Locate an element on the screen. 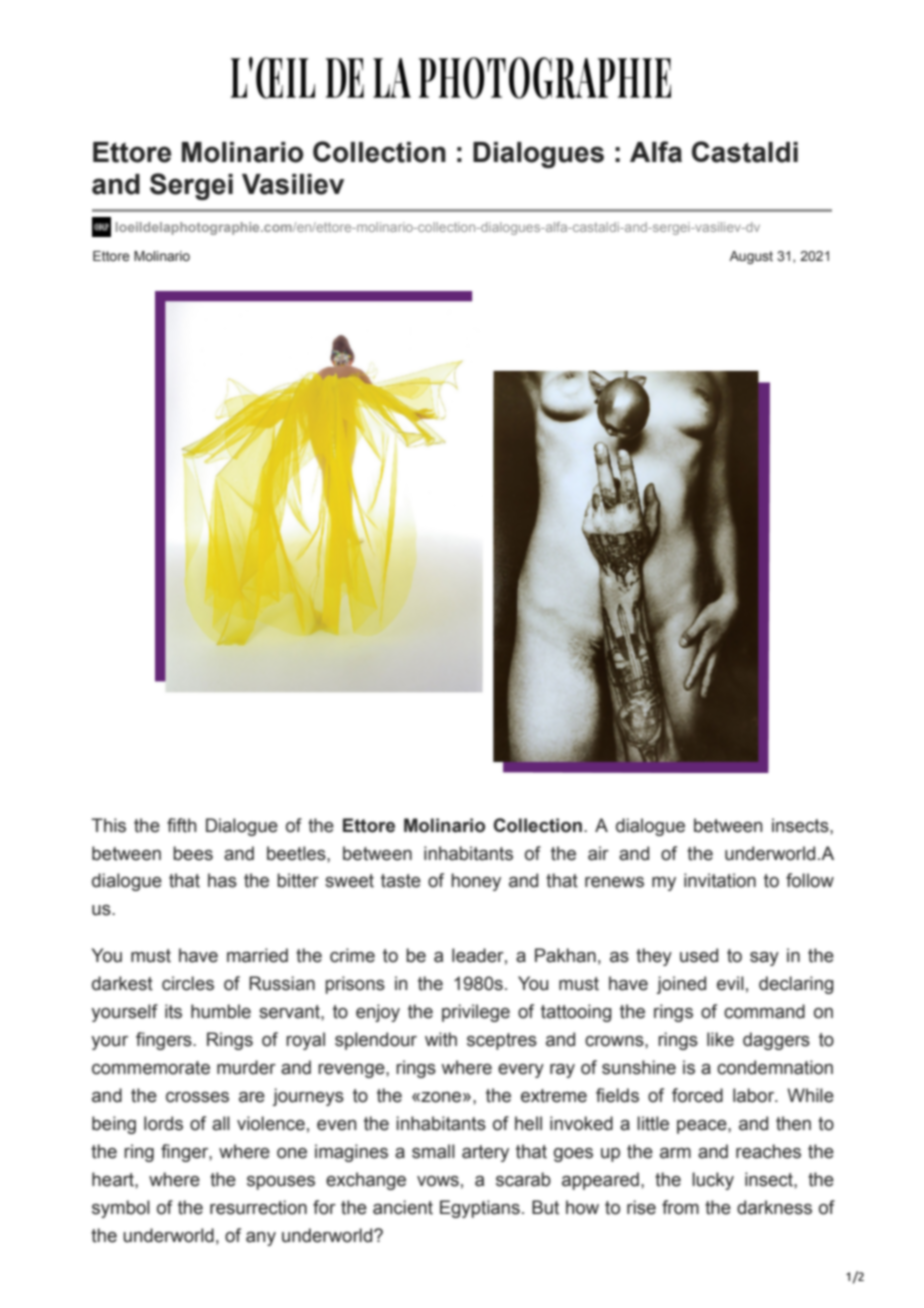 This screenshot has height=1308, width=924. fifth is located at coordinates (182, 825).
